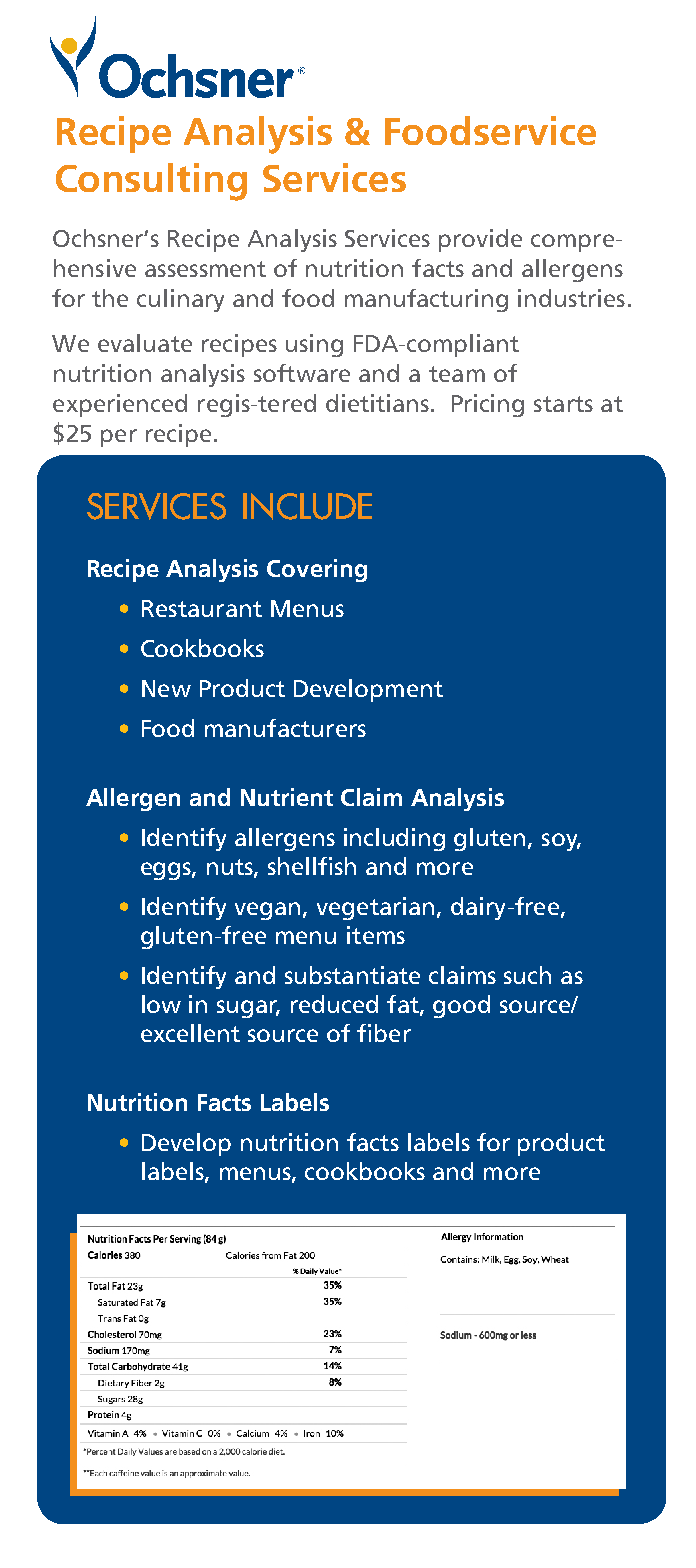  Describe the element at coordinates (394, 839) in the document. I see `including` at that location.
